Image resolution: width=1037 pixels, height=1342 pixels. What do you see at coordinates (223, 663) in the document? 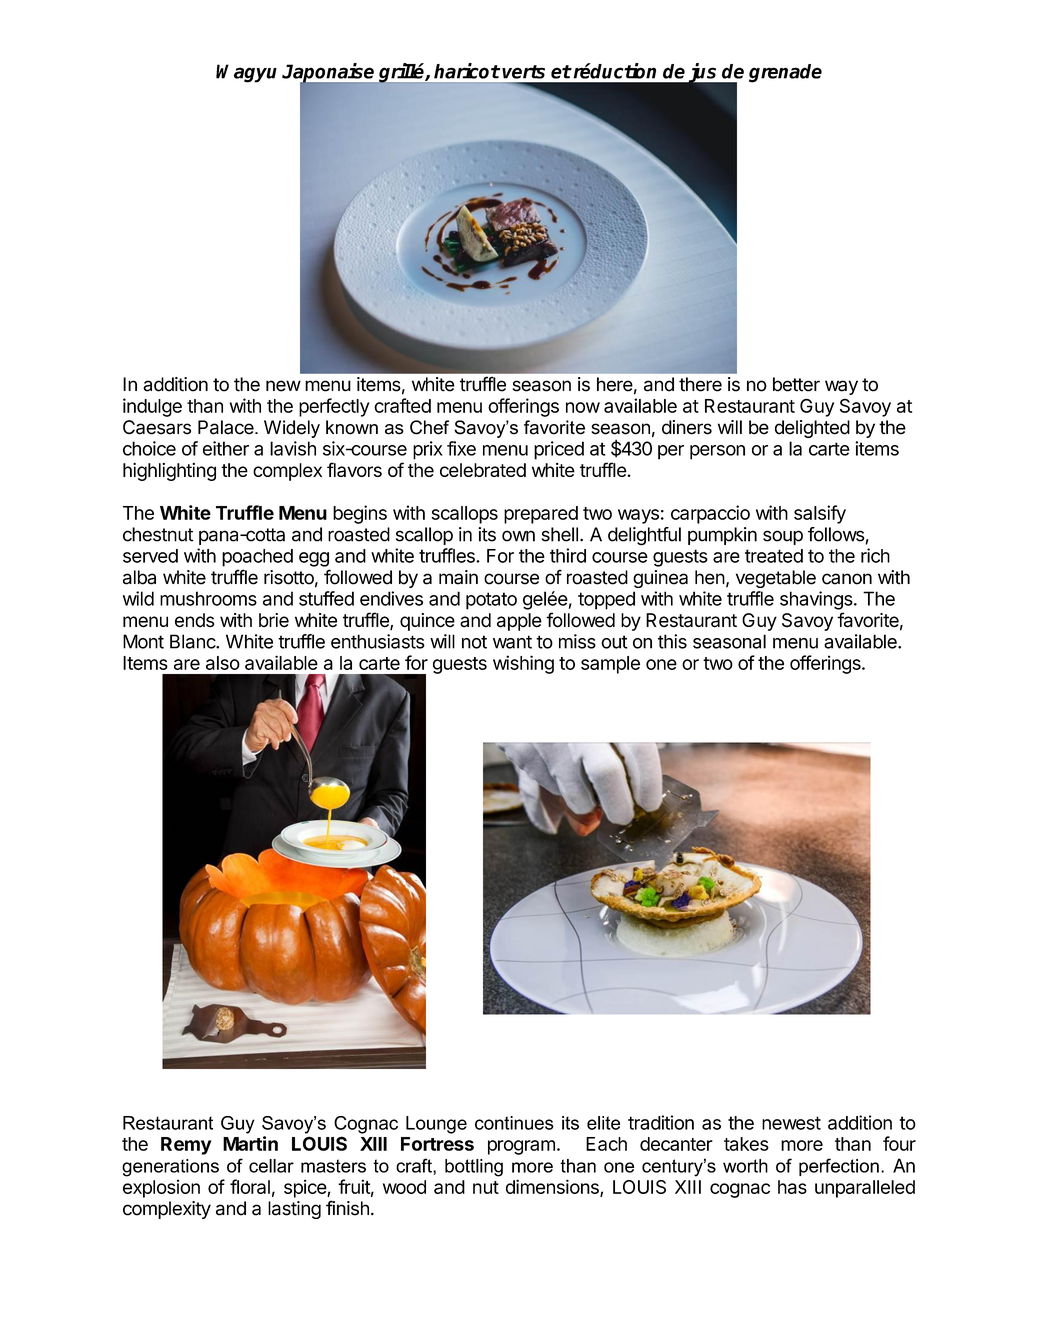
I see `also` at bounding box center [223, 663].
